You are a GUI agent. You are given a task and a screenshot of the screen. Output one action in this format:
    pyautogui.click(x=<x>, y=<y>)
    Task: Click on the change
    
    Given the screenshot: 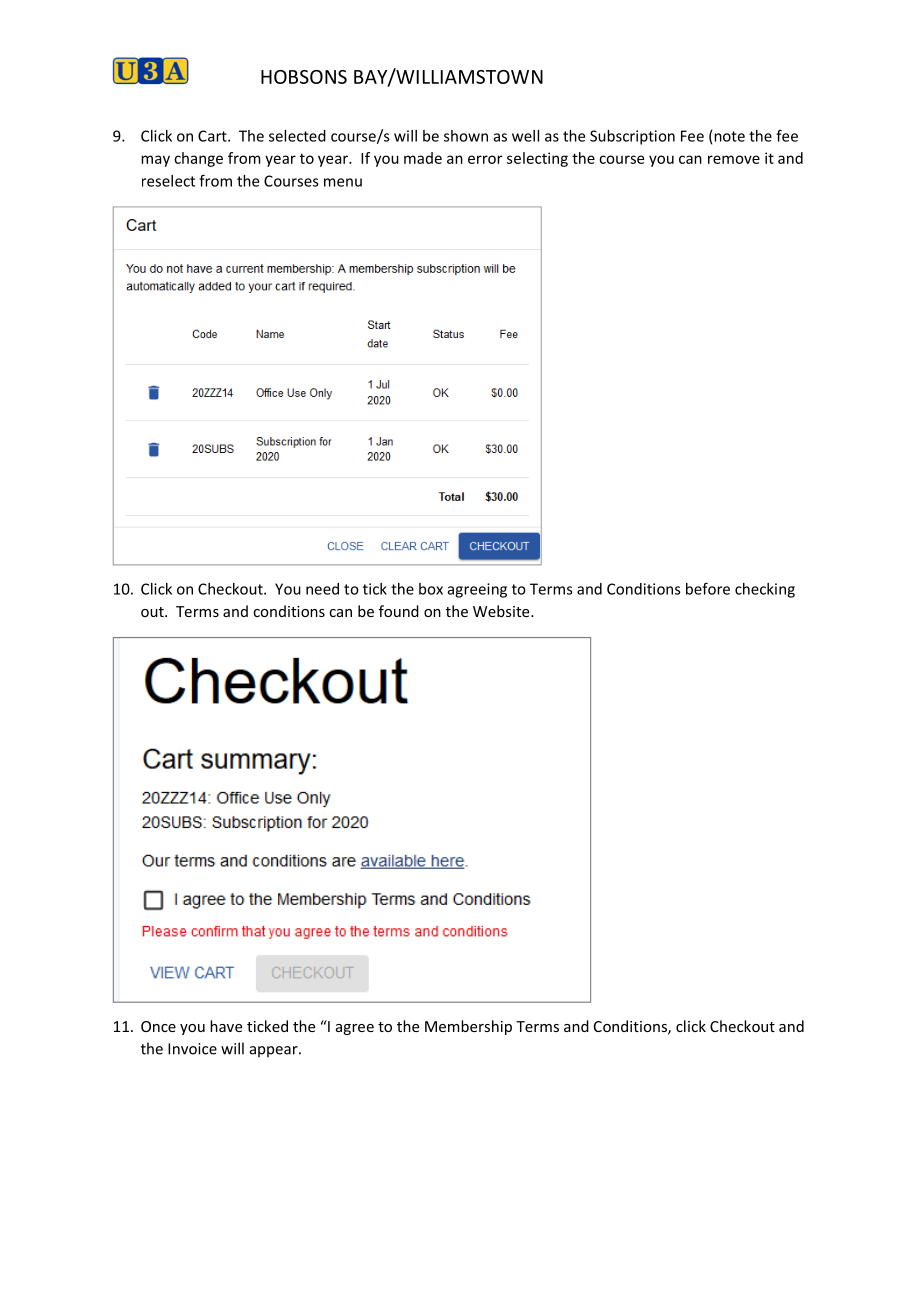 What is the action you would take?
    pyautogui.click(x=198, y=159)
